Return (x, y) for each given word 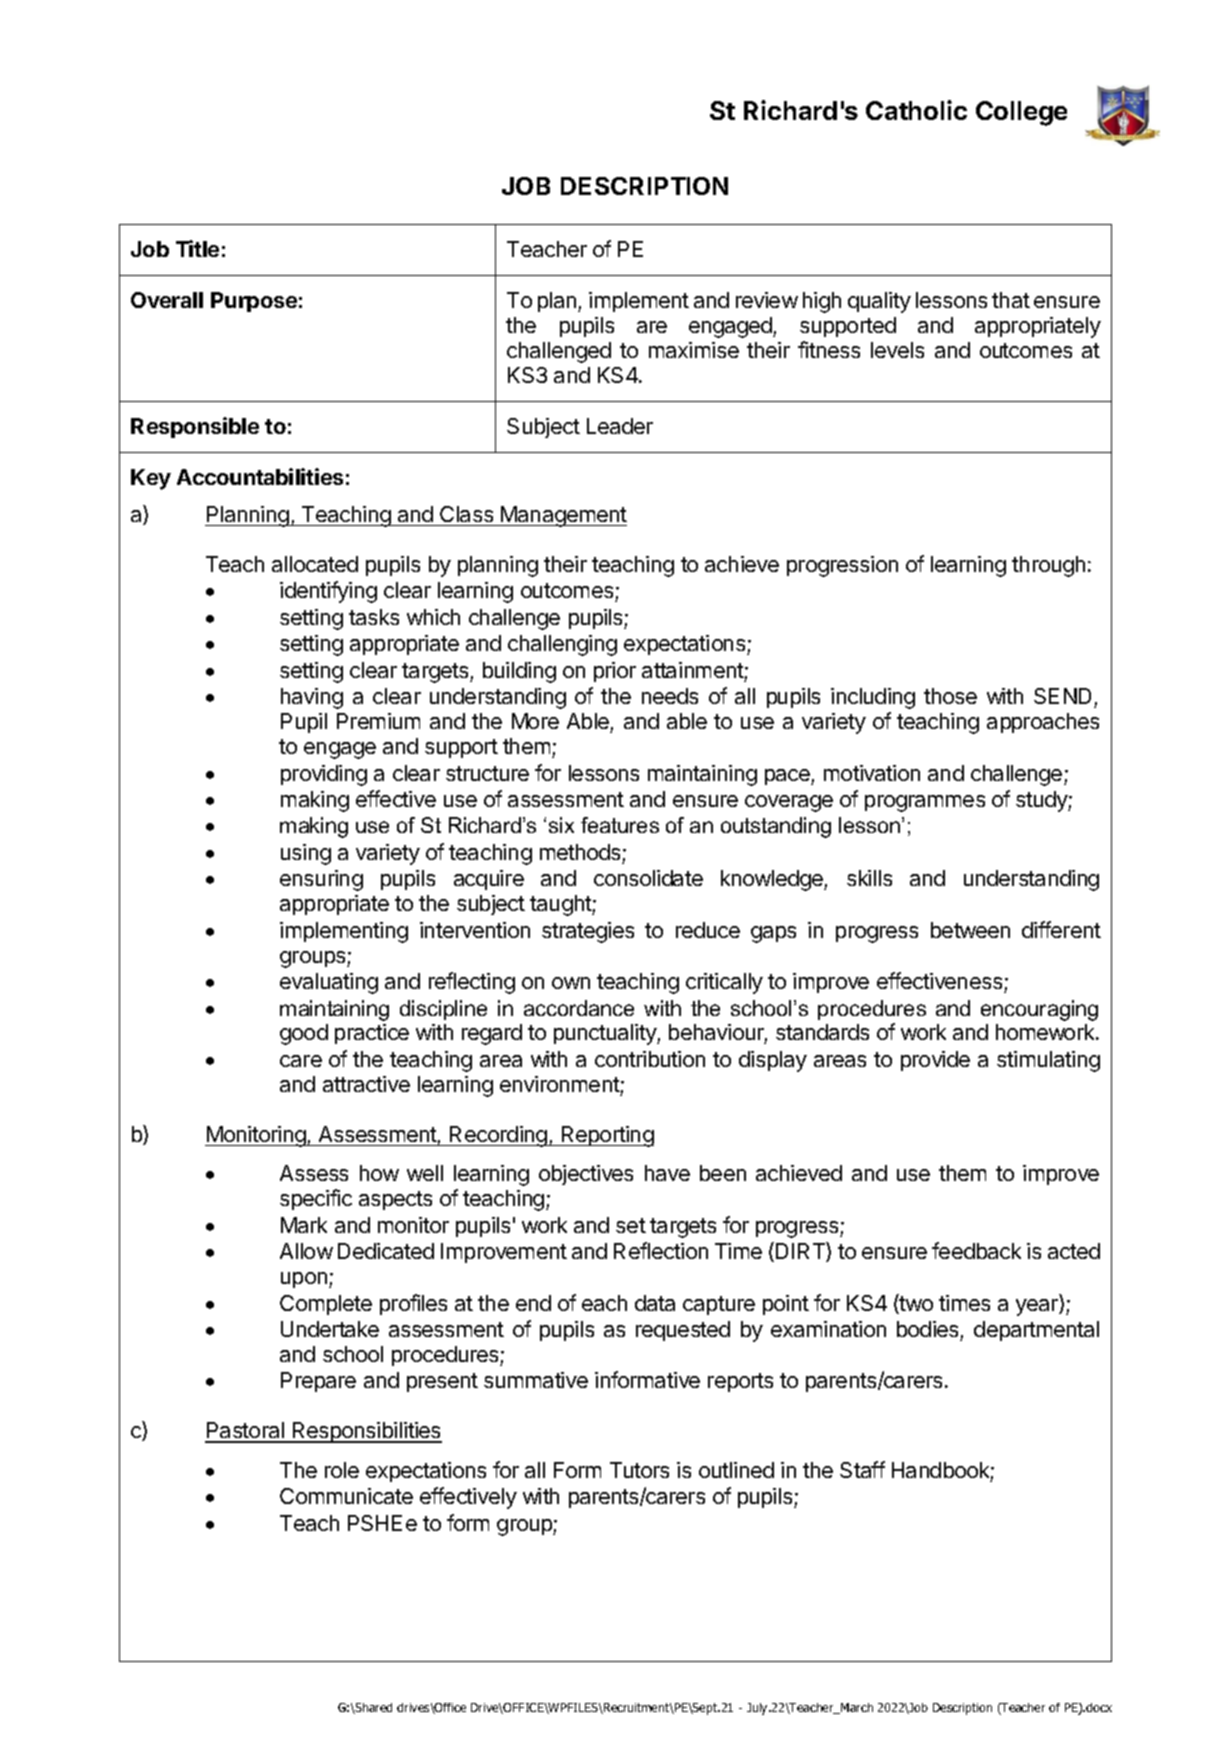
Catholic (916, 110)
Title (197, 248)
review (767, 300)
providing (324, 775)
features (620, 825)
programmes (925, 803)
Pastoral (245, 1432)
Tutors (639, 1470)
